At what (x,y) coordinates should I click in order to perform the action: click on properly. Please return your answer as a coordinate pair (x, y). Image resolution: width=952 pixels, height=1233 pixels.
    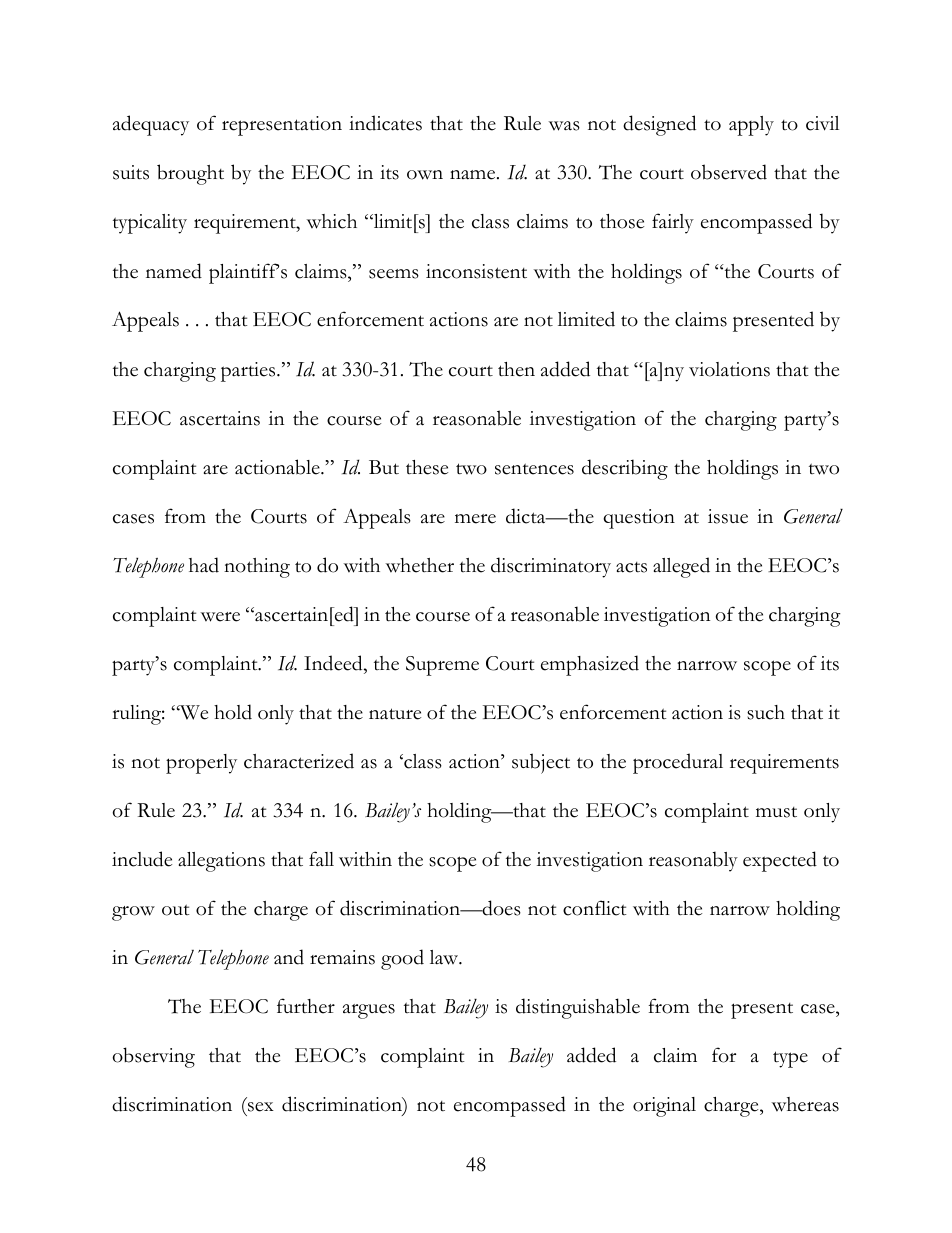
    Looking at the image, I should click on (201, 764).
